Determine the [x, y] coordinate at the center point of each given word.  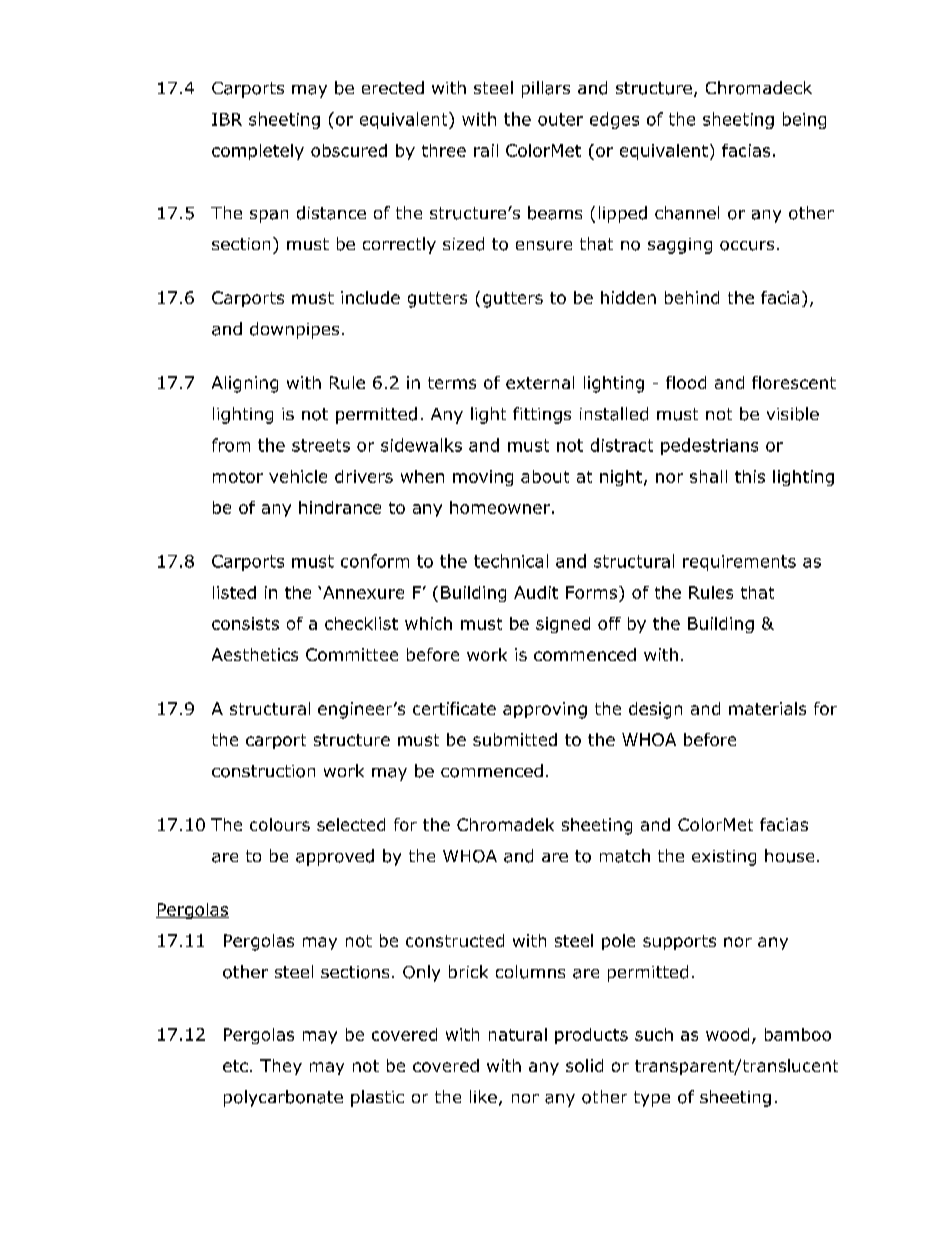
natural [518, 1034]
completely [258, 152]
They [281, 1067]
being [804, 120]
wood [727, 1034]
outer [560, 119]
